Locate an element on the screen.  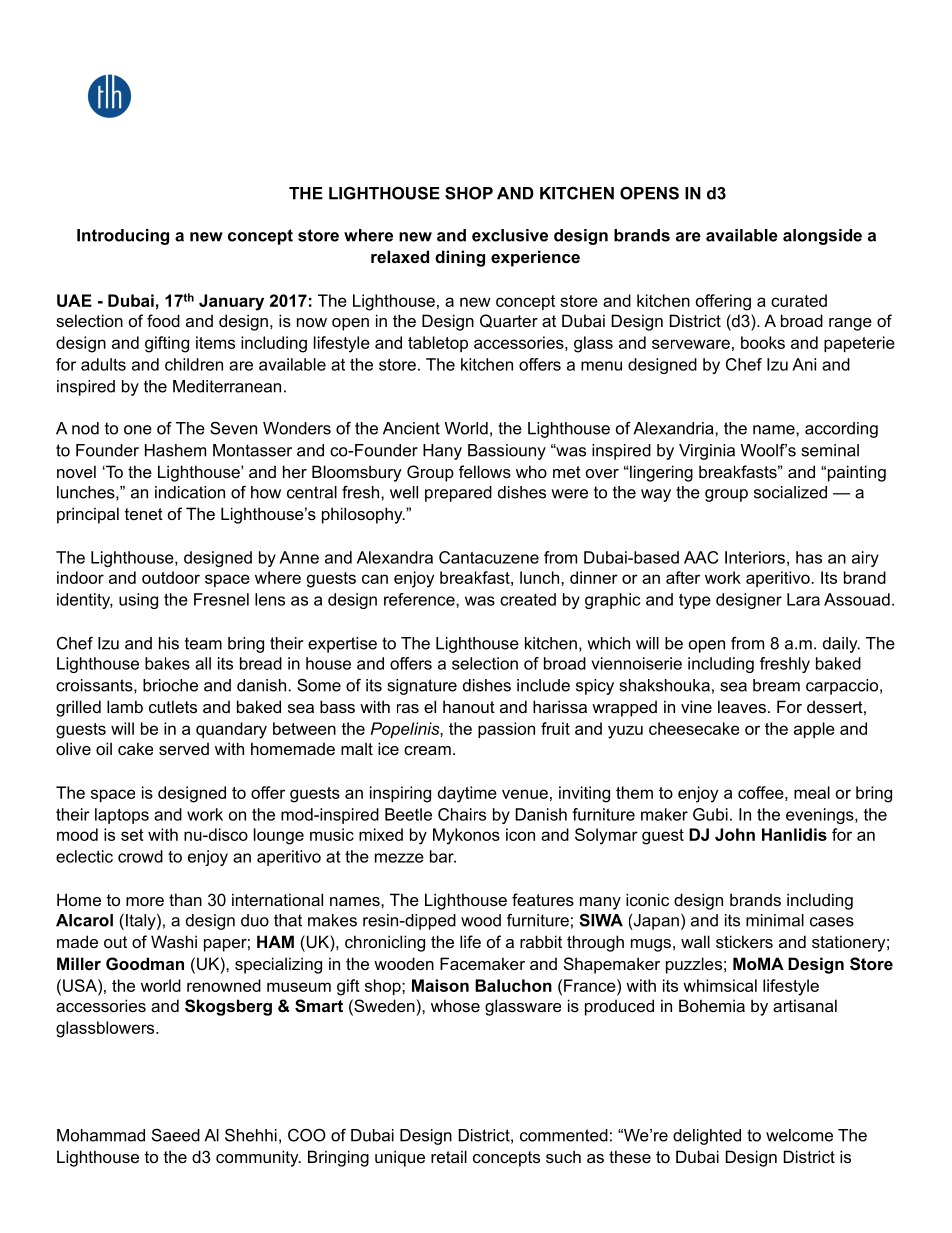
alongside is located at coordinates (822, 237).
